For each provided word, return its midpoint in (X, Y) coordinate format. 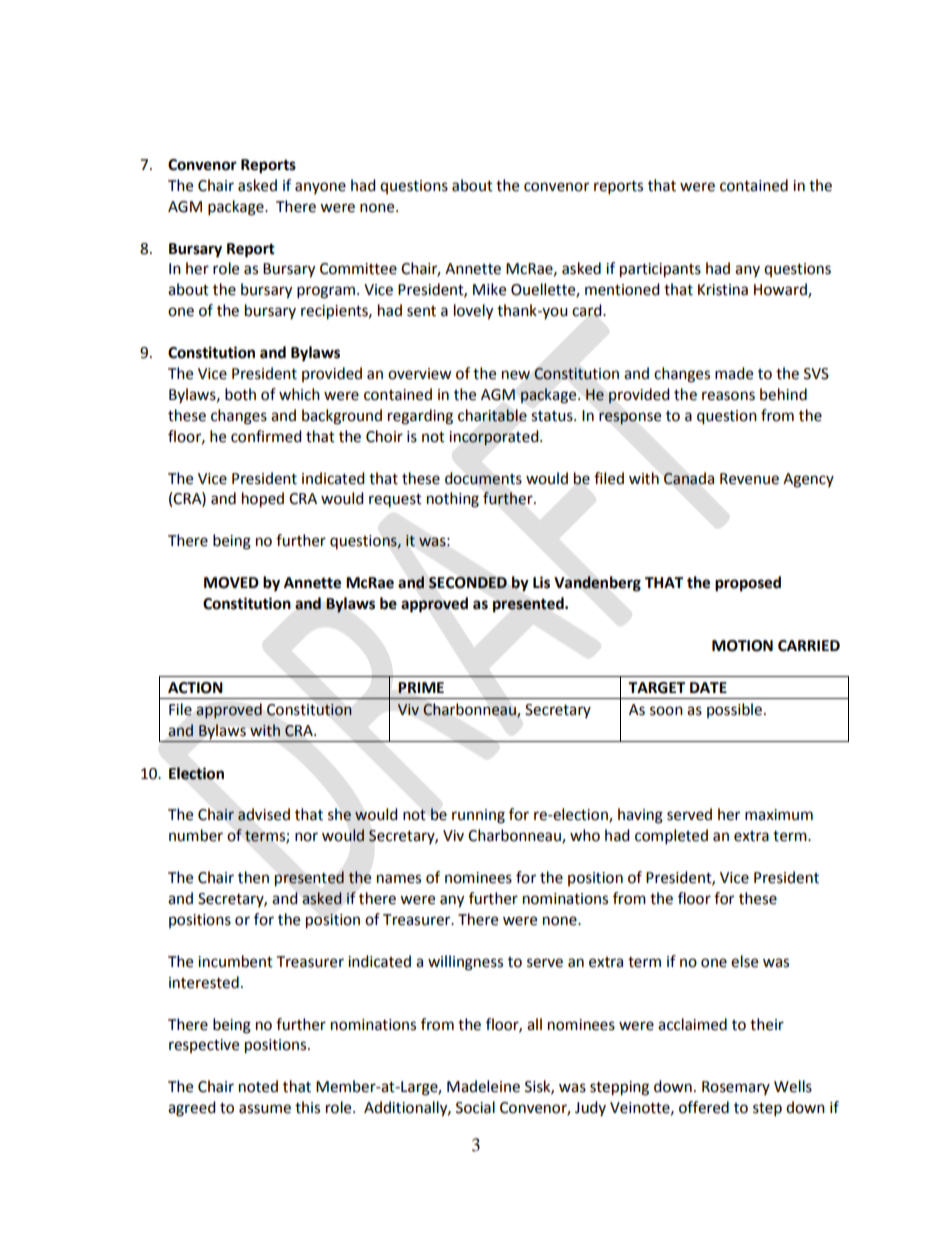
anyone (320, 188)
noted (258, 1086)
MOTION (742, 646)
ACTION (195, 688)
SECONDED (468, 583)
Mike (489, 289)
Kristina (723, 290)
